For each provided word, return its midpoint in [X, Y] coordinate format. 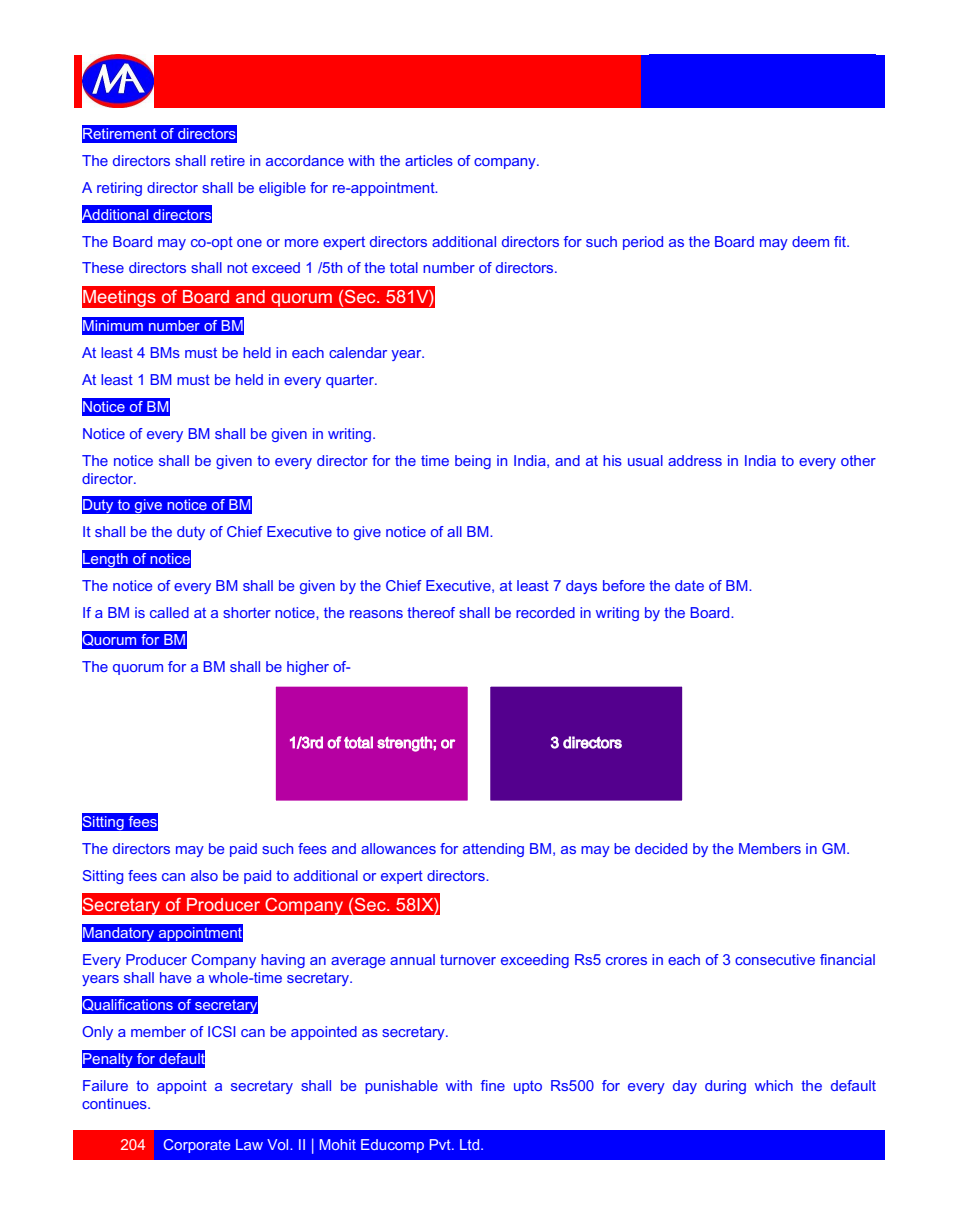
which [774, 1085]
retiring [119, 189]
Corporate [196, 1146]
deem [810, 241]
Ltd [471, 1144]
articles [429, 160]
